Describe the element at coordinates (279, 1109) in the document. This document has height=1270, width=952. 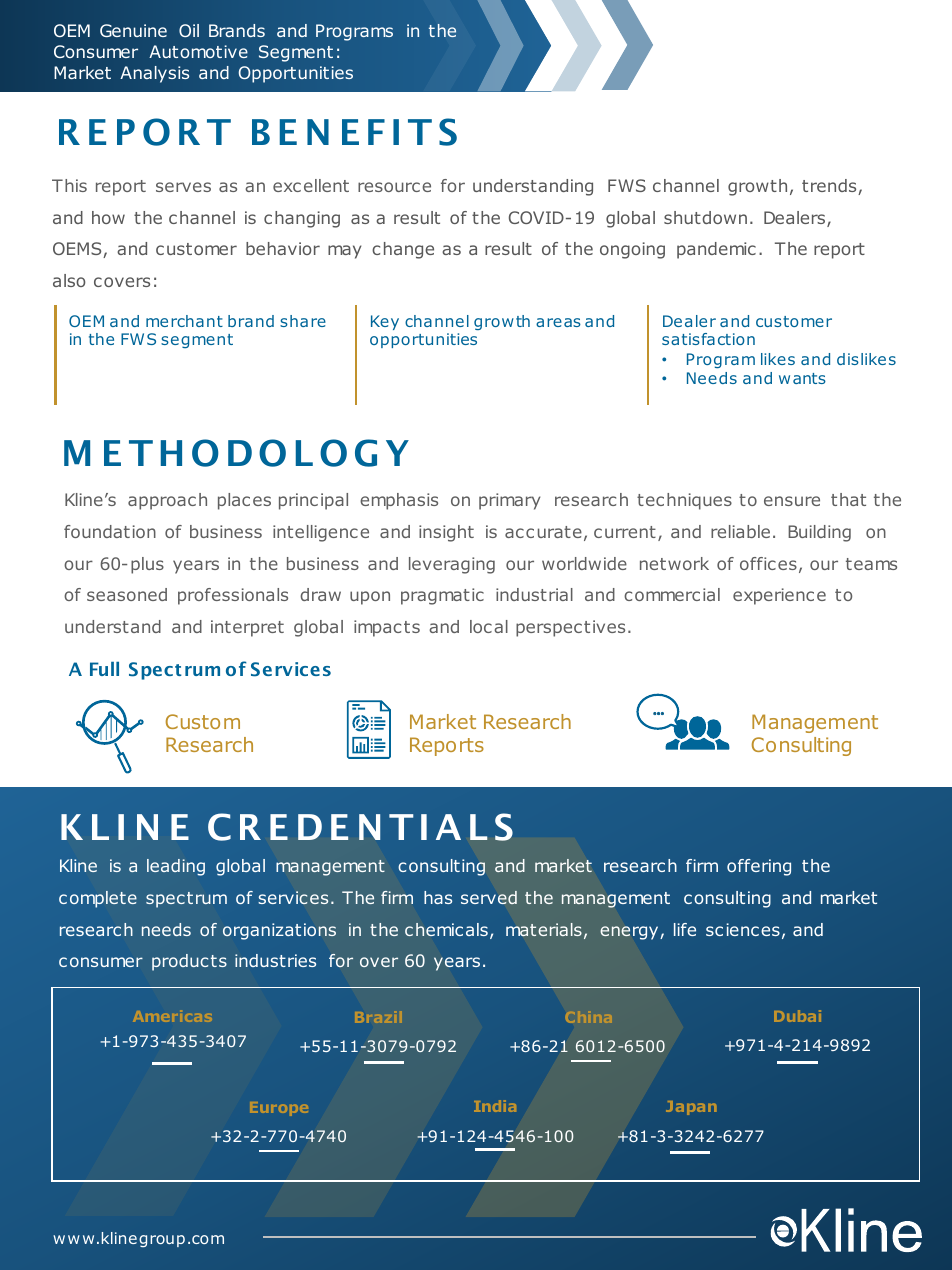
I see `Europe` at that location.
